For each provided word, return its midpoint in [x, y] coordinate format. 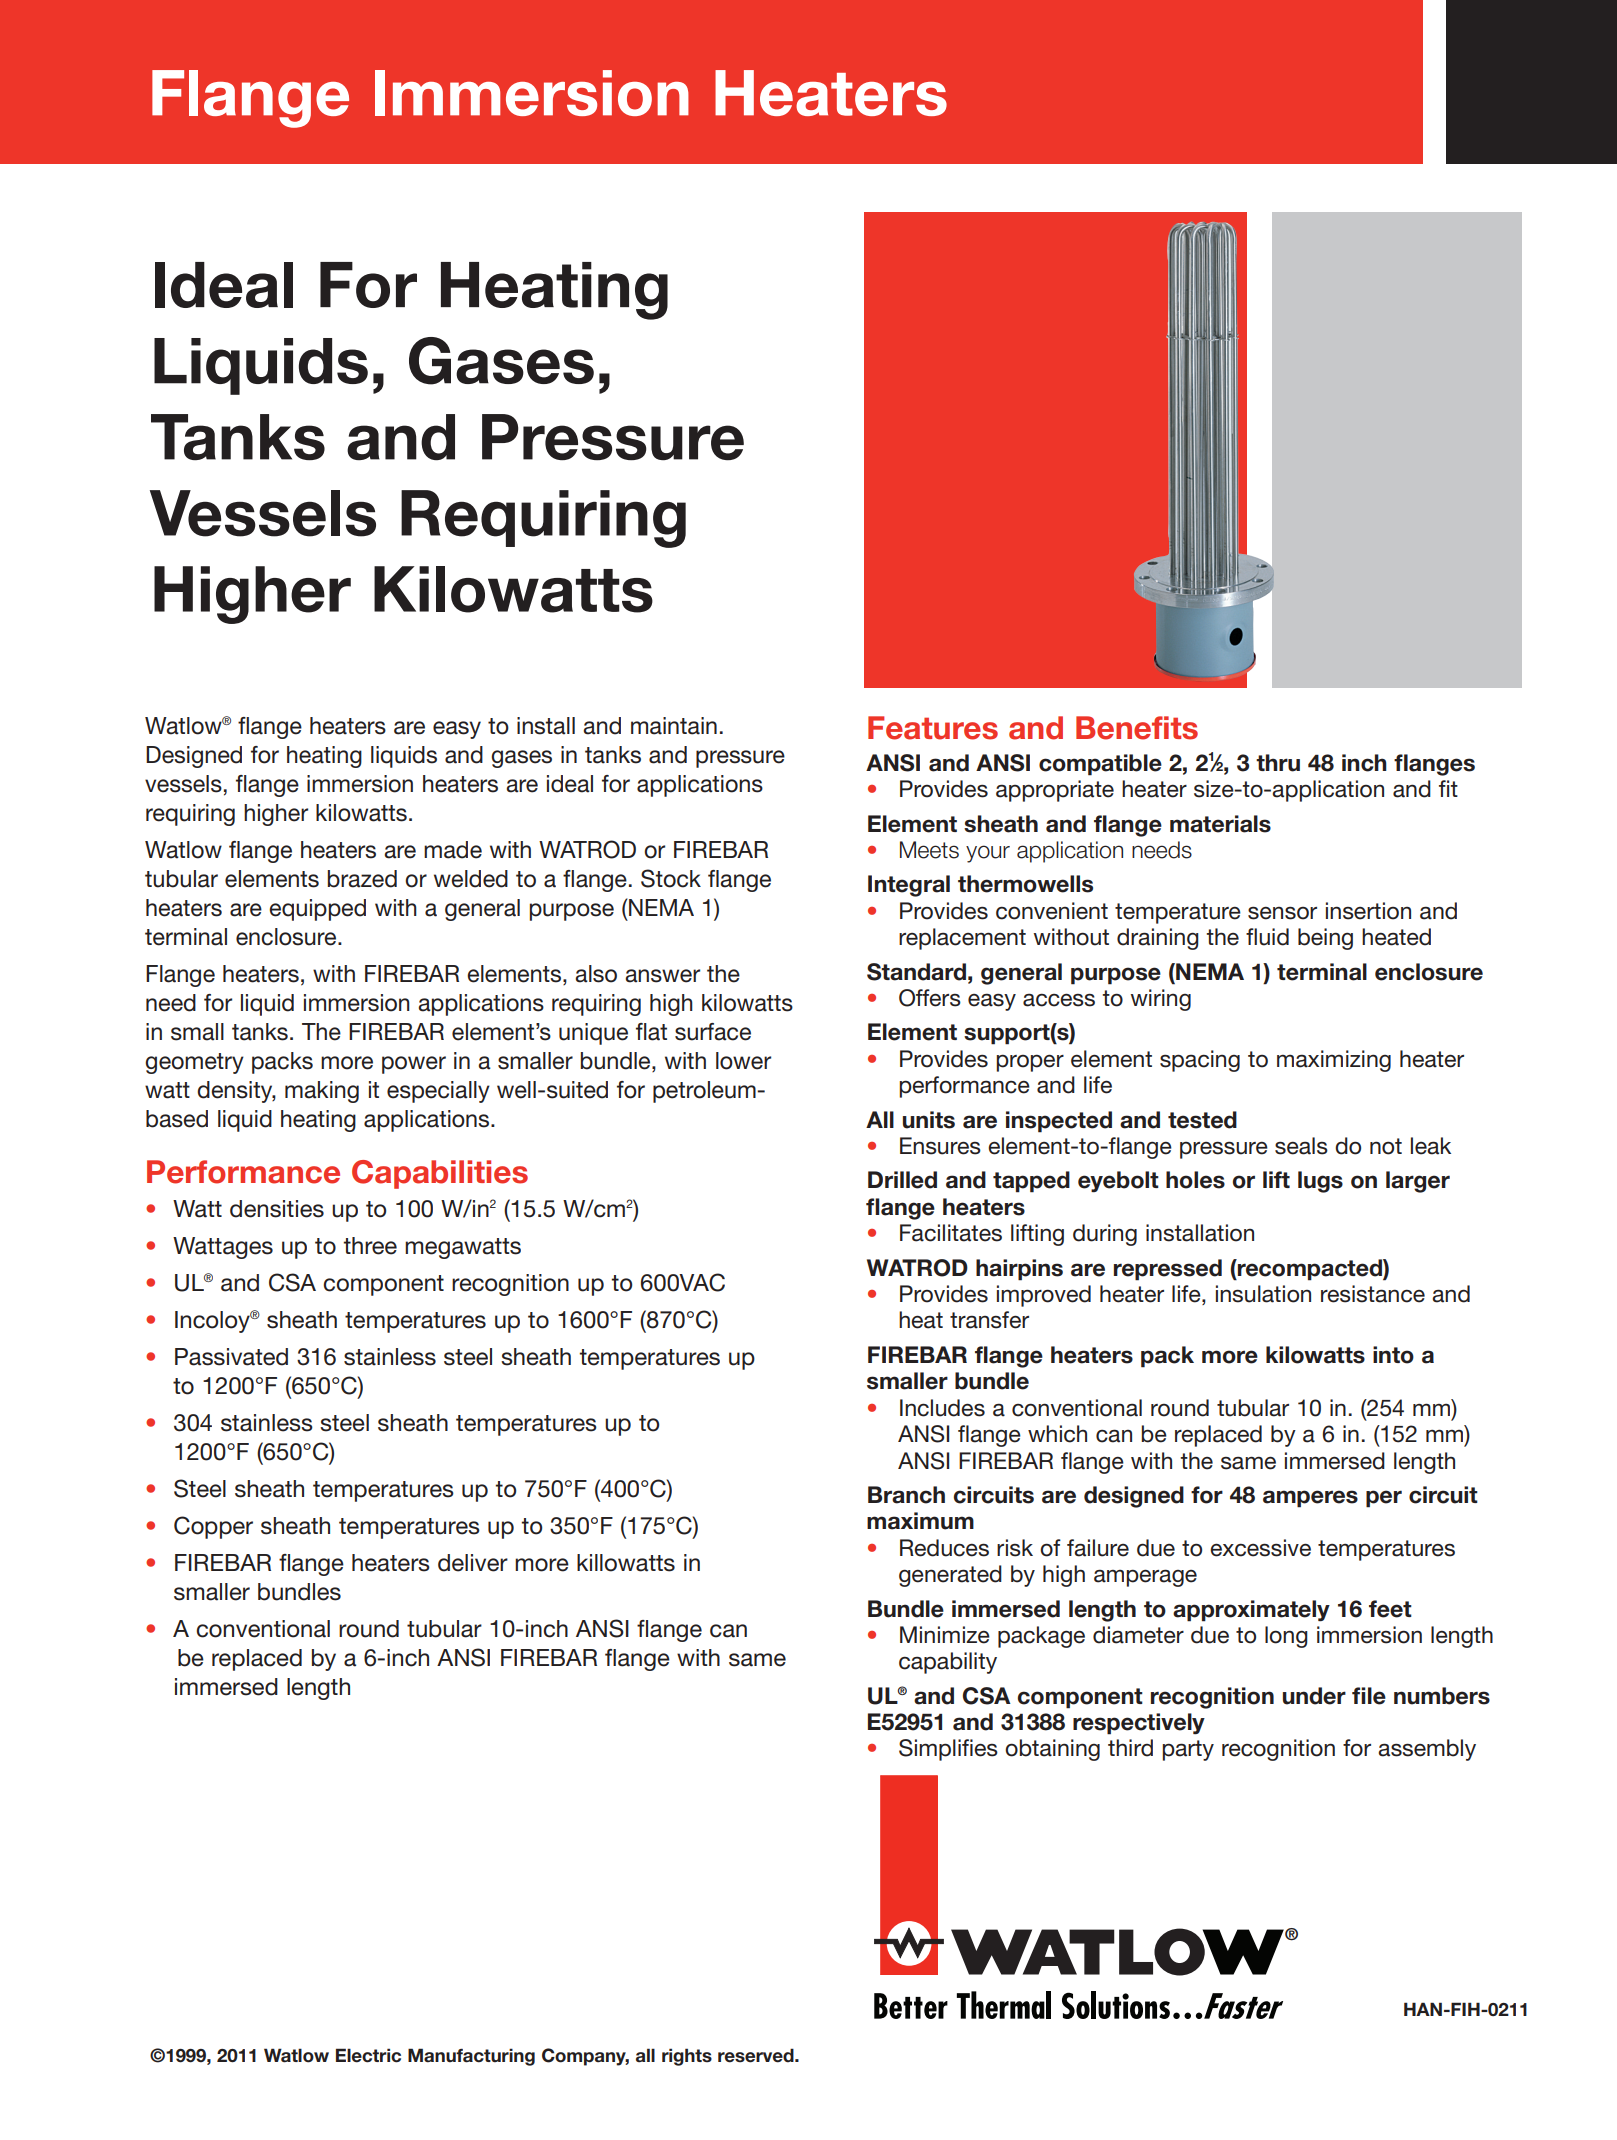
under [1314, 1696]
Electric [368, 2055]
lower [743, 1061]
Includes [942, 1408]
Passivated [231, 1357]
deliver [473, 1563]
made [453, 850]
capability [948, 1663]
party [1188, 1750]
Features [933, 728]
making [322, 1092]
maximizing [1334, 1061]
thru [1278, 763]
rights [687, 2057]
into [1393, 1355]
